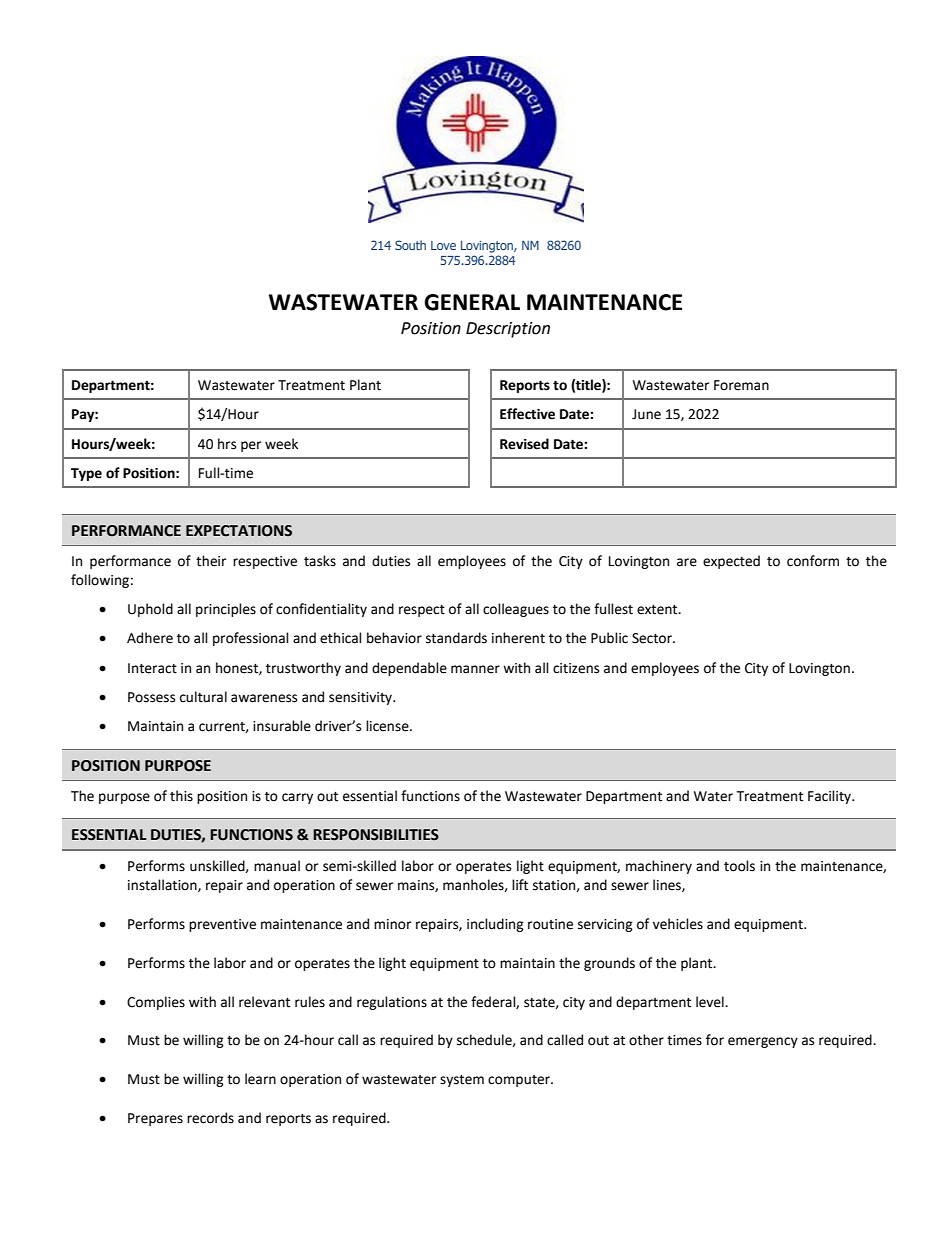  Describe the element at coordinates (646, 414) in the document. I see `June` at that location.
